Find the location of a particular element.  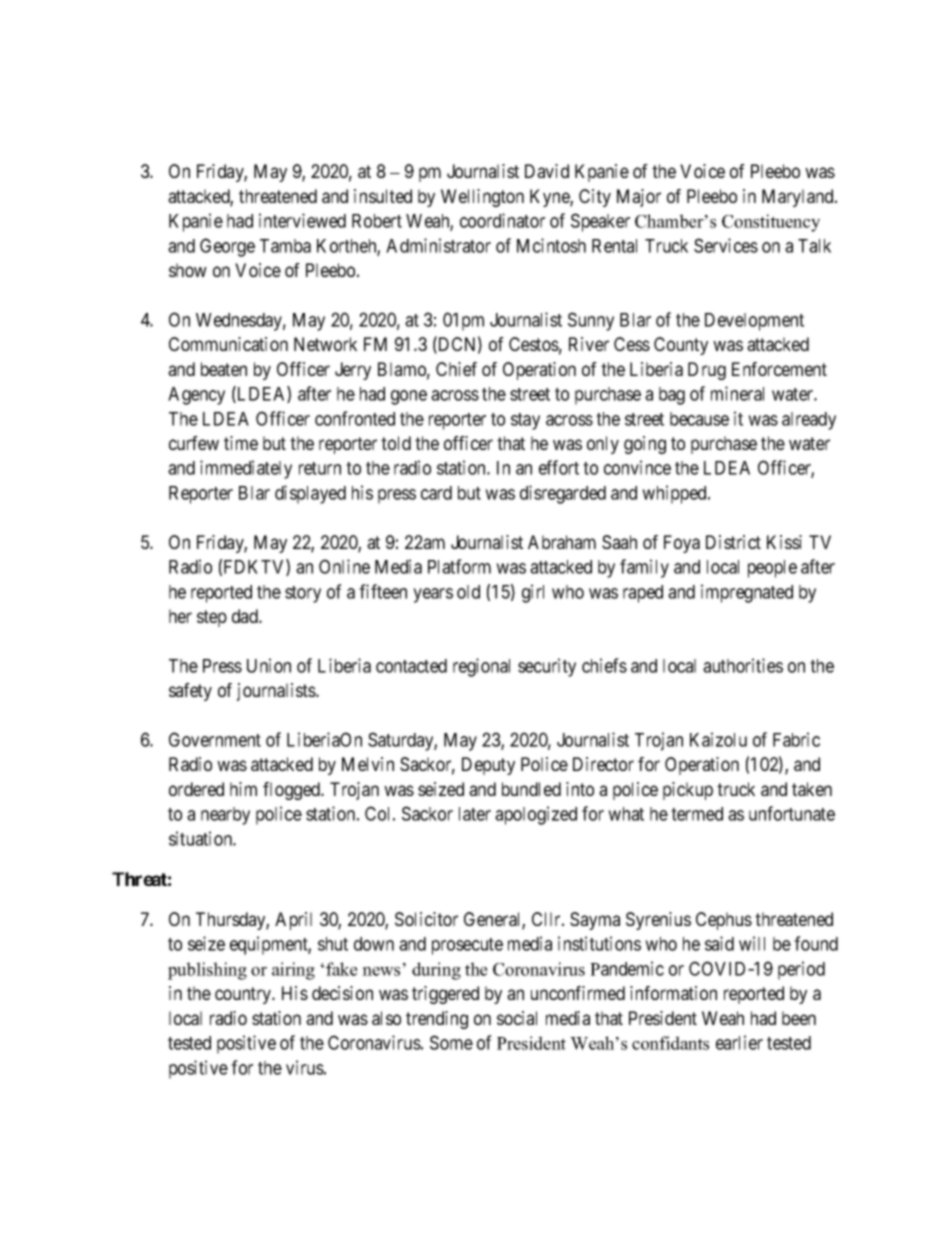

mineral is located at coordinates (737, 393).
